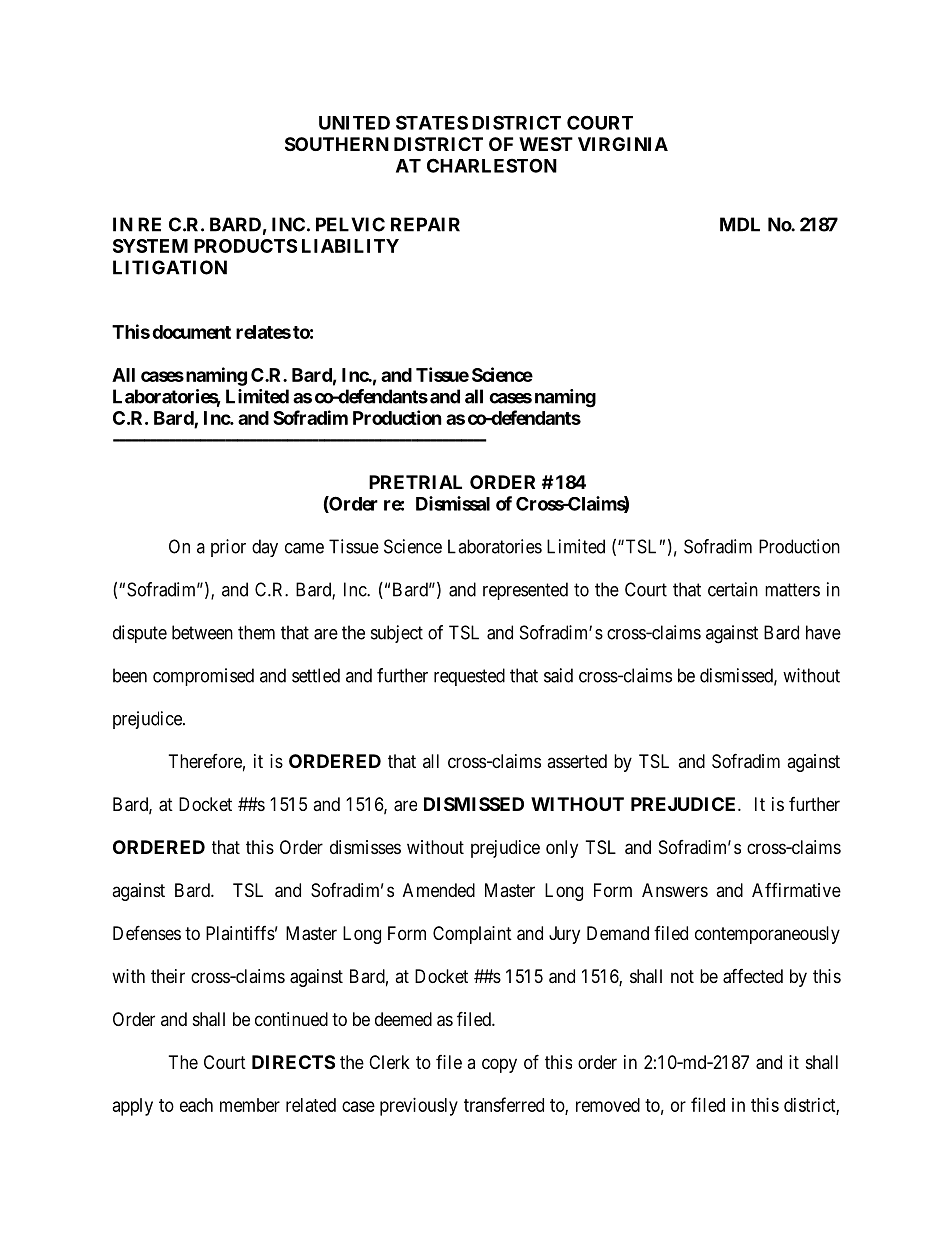 The height and width of the screenshot is (1233, 952). Describe the element at coordinates (608, 1105) in the screenshot. I see `removed` at that location.
